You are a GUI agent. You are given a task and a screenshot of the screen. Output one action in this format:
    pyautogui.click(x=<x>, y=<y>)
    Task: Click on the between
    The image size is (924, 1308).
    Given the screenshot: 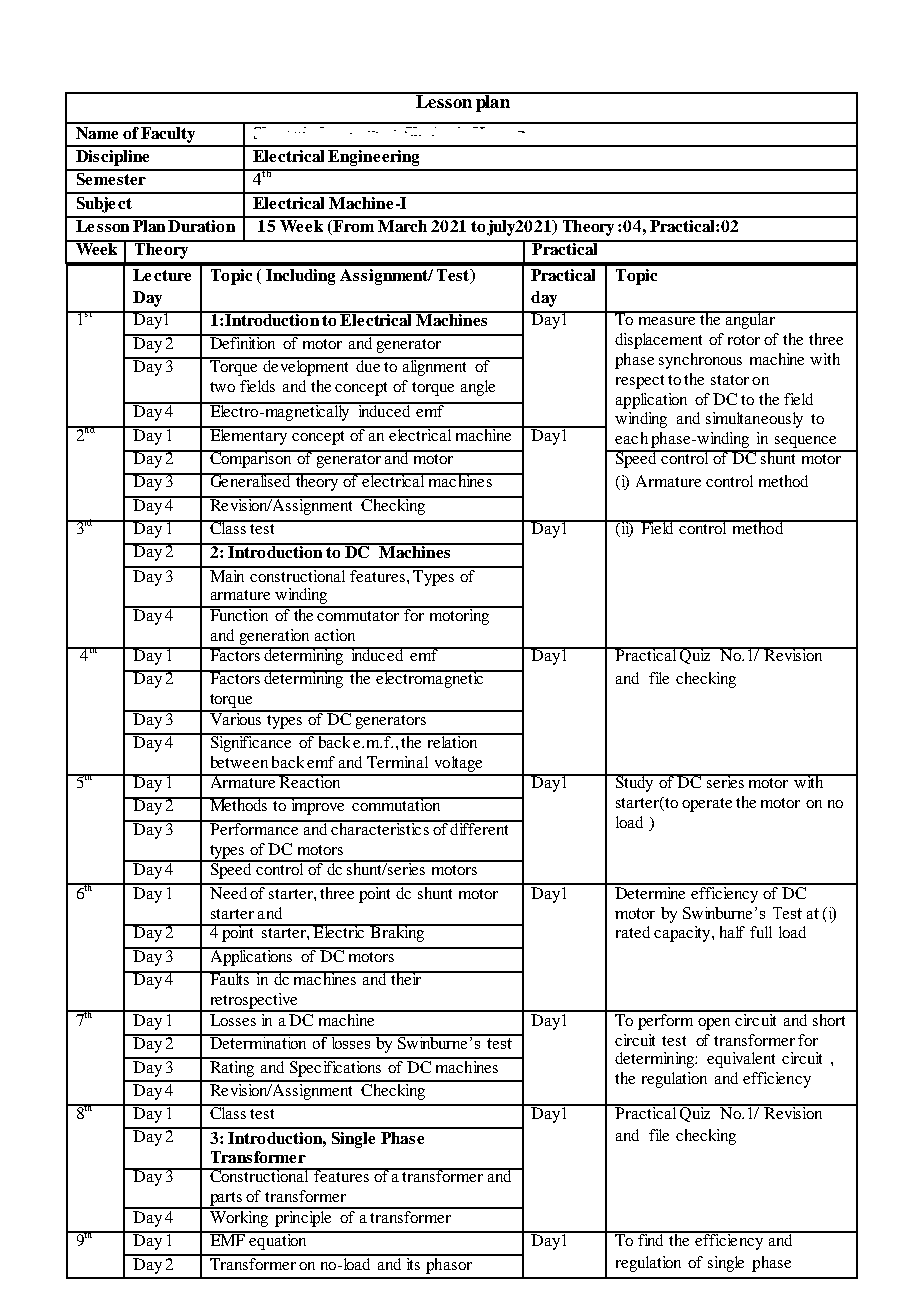 What is the action you would take?
    pyautogui.click(x=239, y=762)
